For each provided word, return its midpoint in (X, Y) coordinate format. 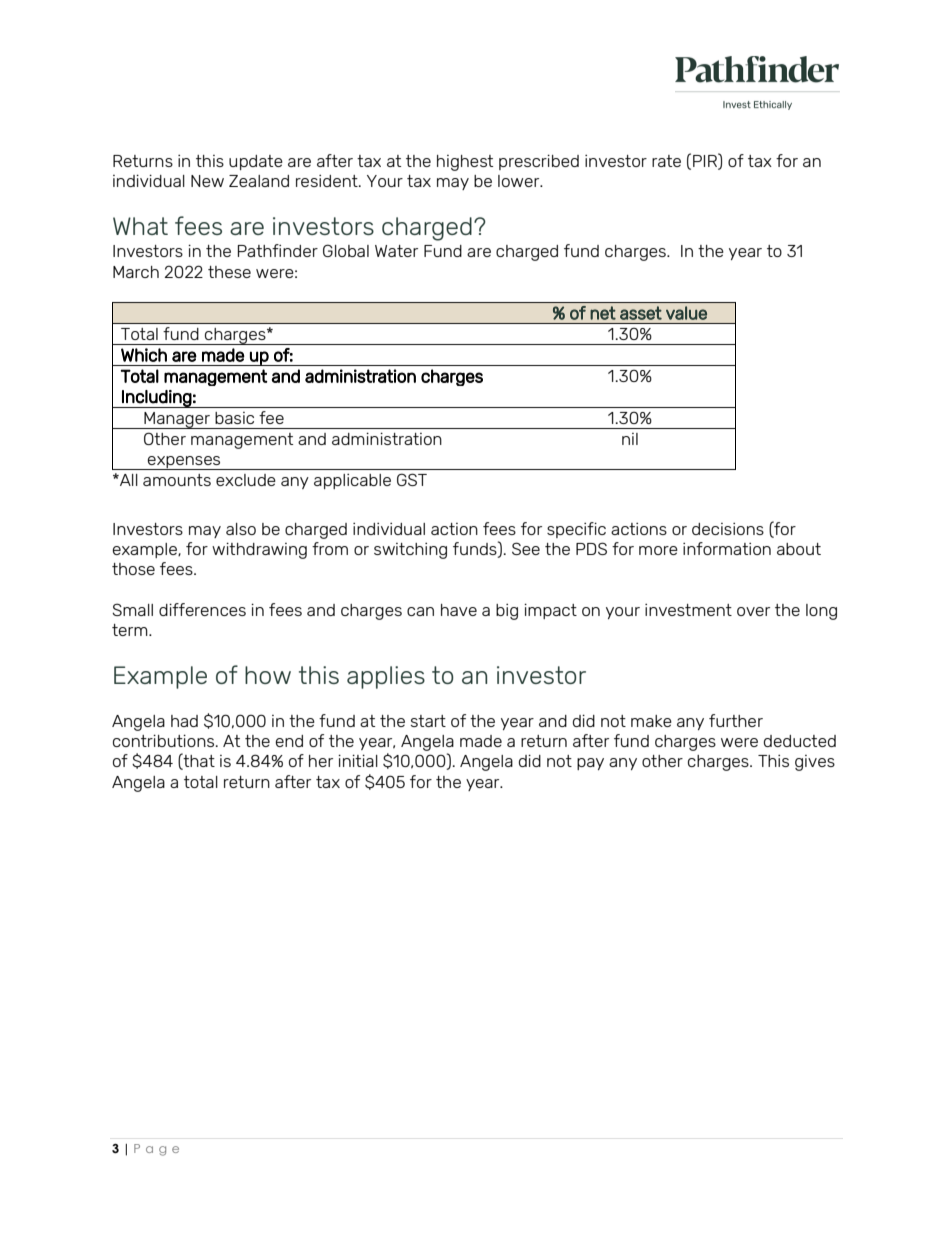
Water (396, 251)
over (753, 611)
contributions (165, 740)
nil (630, 439)
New (207, 181)
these (229, 272)
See (526, 548)
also (241, 529)
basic (234, 418)
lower (520, 181)
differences (202, 609)
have (459, 610)
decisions (728, 529)
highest (465, 163)
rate (666, 161)
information (727, 548)
